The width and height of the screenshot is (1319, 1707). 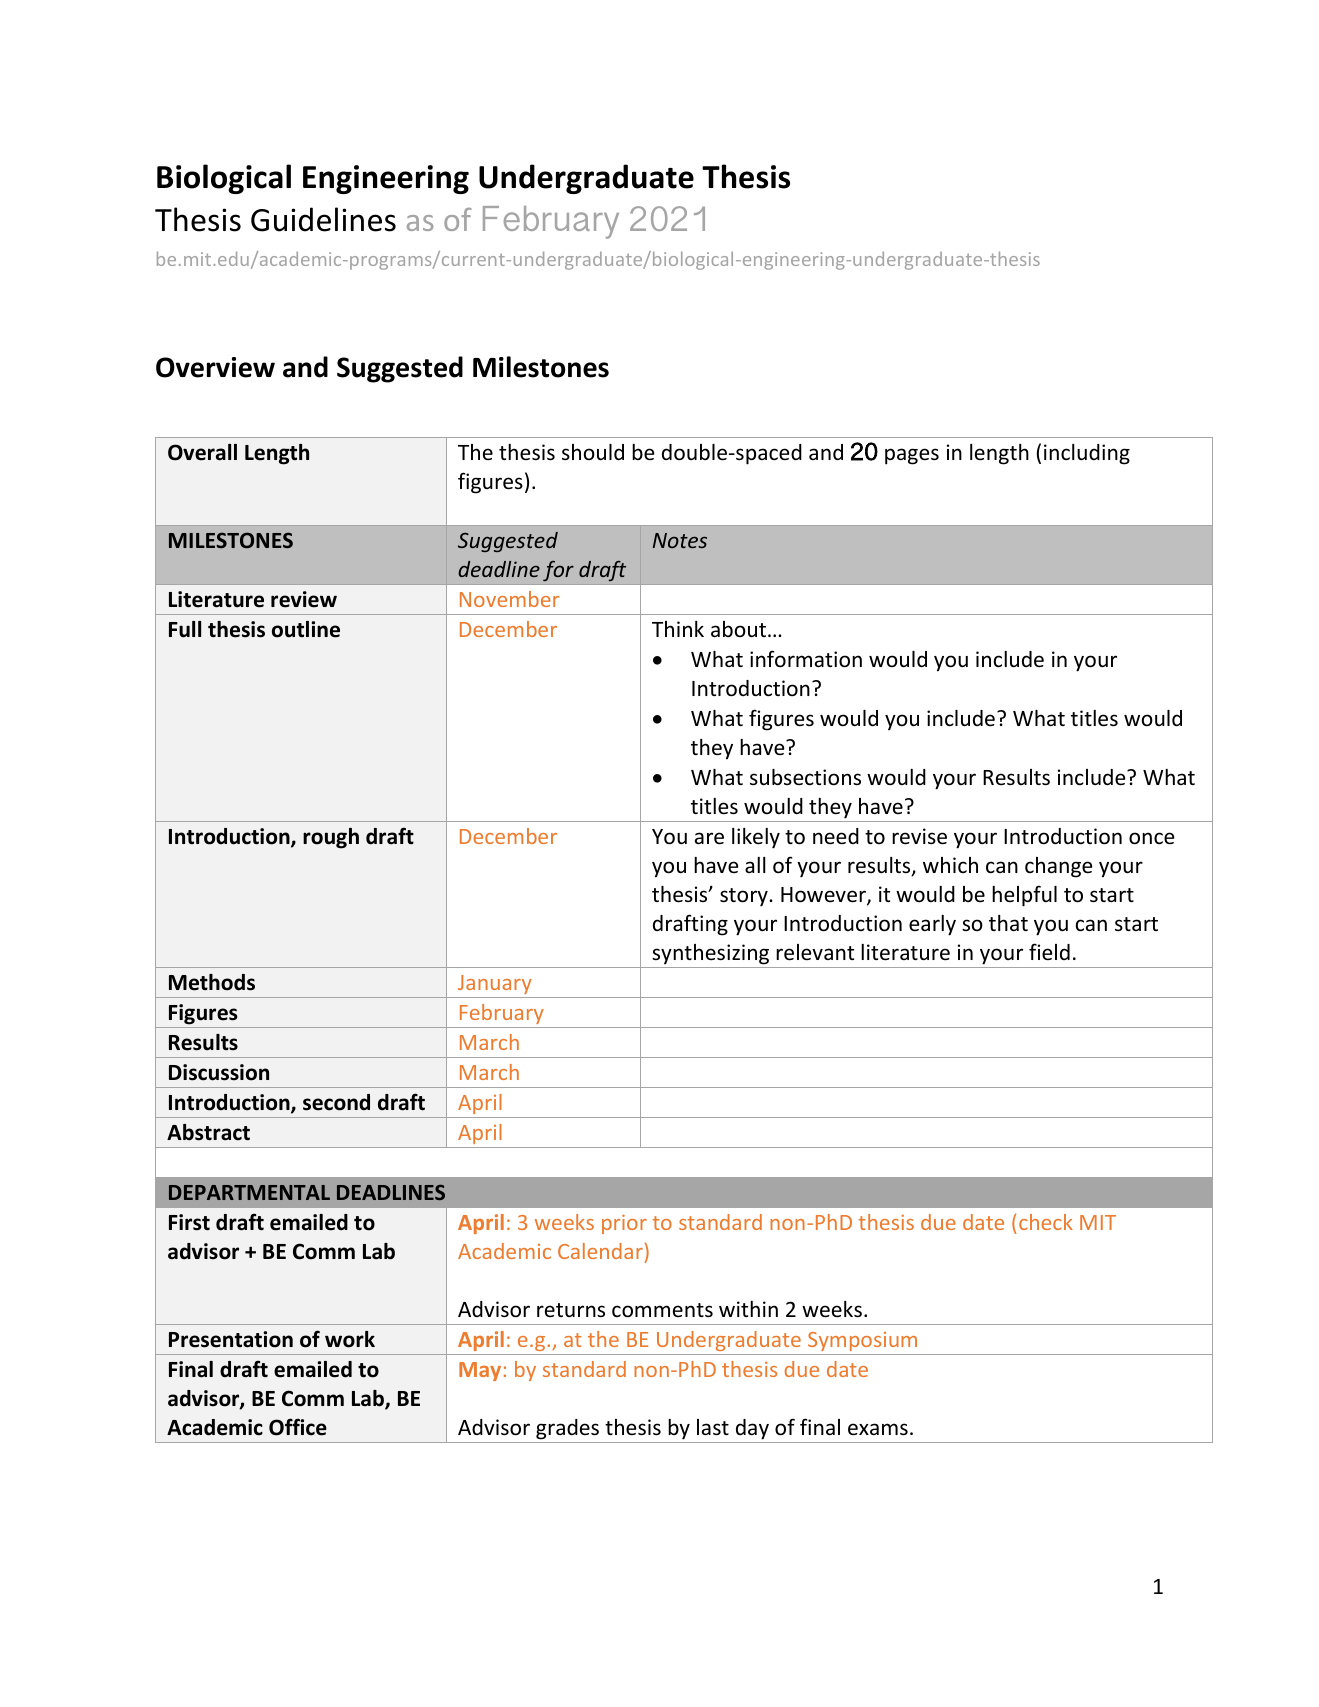 What do you see at coordinates (678, 629) in the screenshot?
I see `Think` at bounding box center [678, 629].
